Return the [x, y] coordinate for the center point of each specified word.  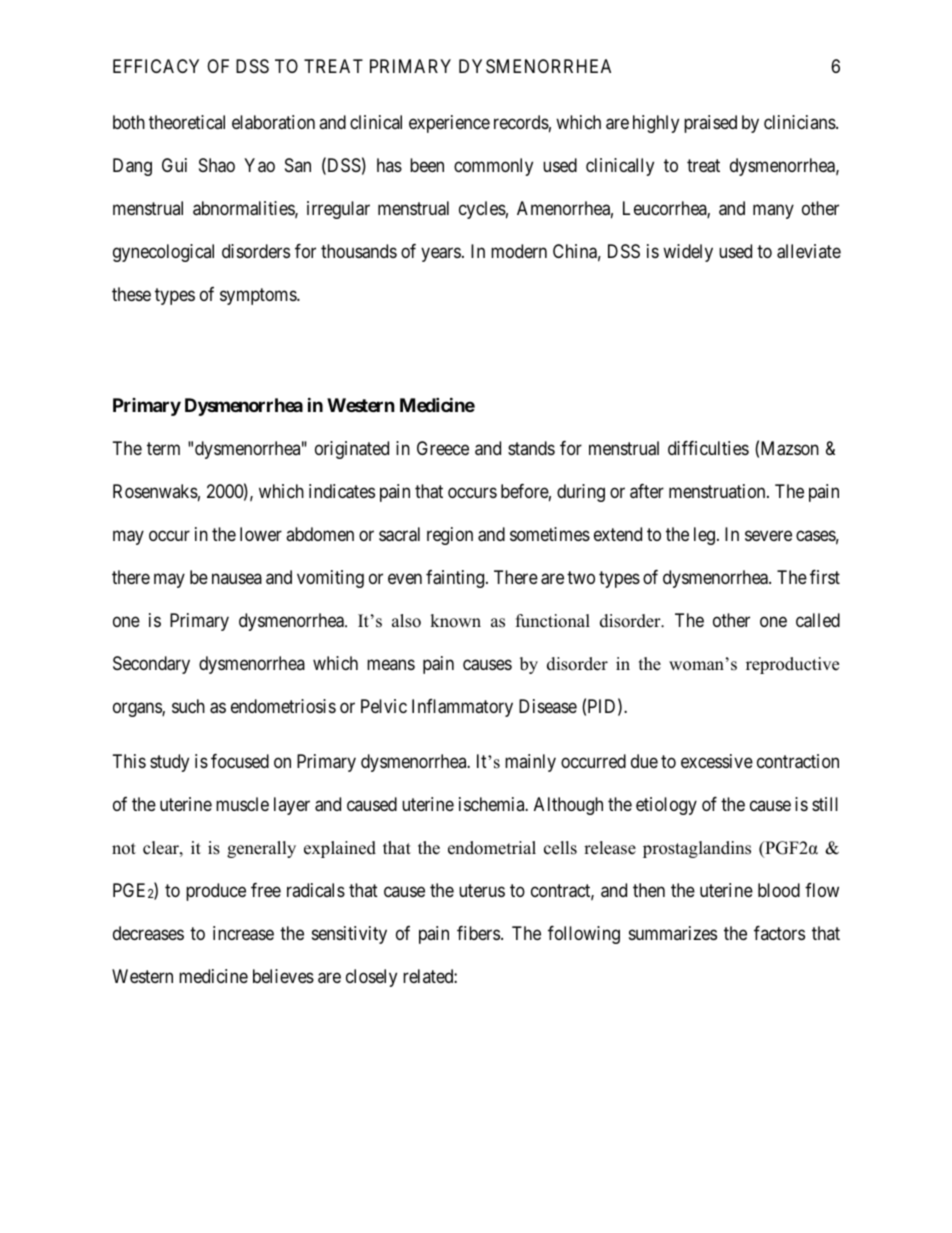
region [450, 536]
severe [768, 535]
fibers [478, 933]
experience [449, 124]
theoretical [187, 122]
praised [710, 124]
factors [779, 933]
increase [243, 933]
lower [261, 534]
